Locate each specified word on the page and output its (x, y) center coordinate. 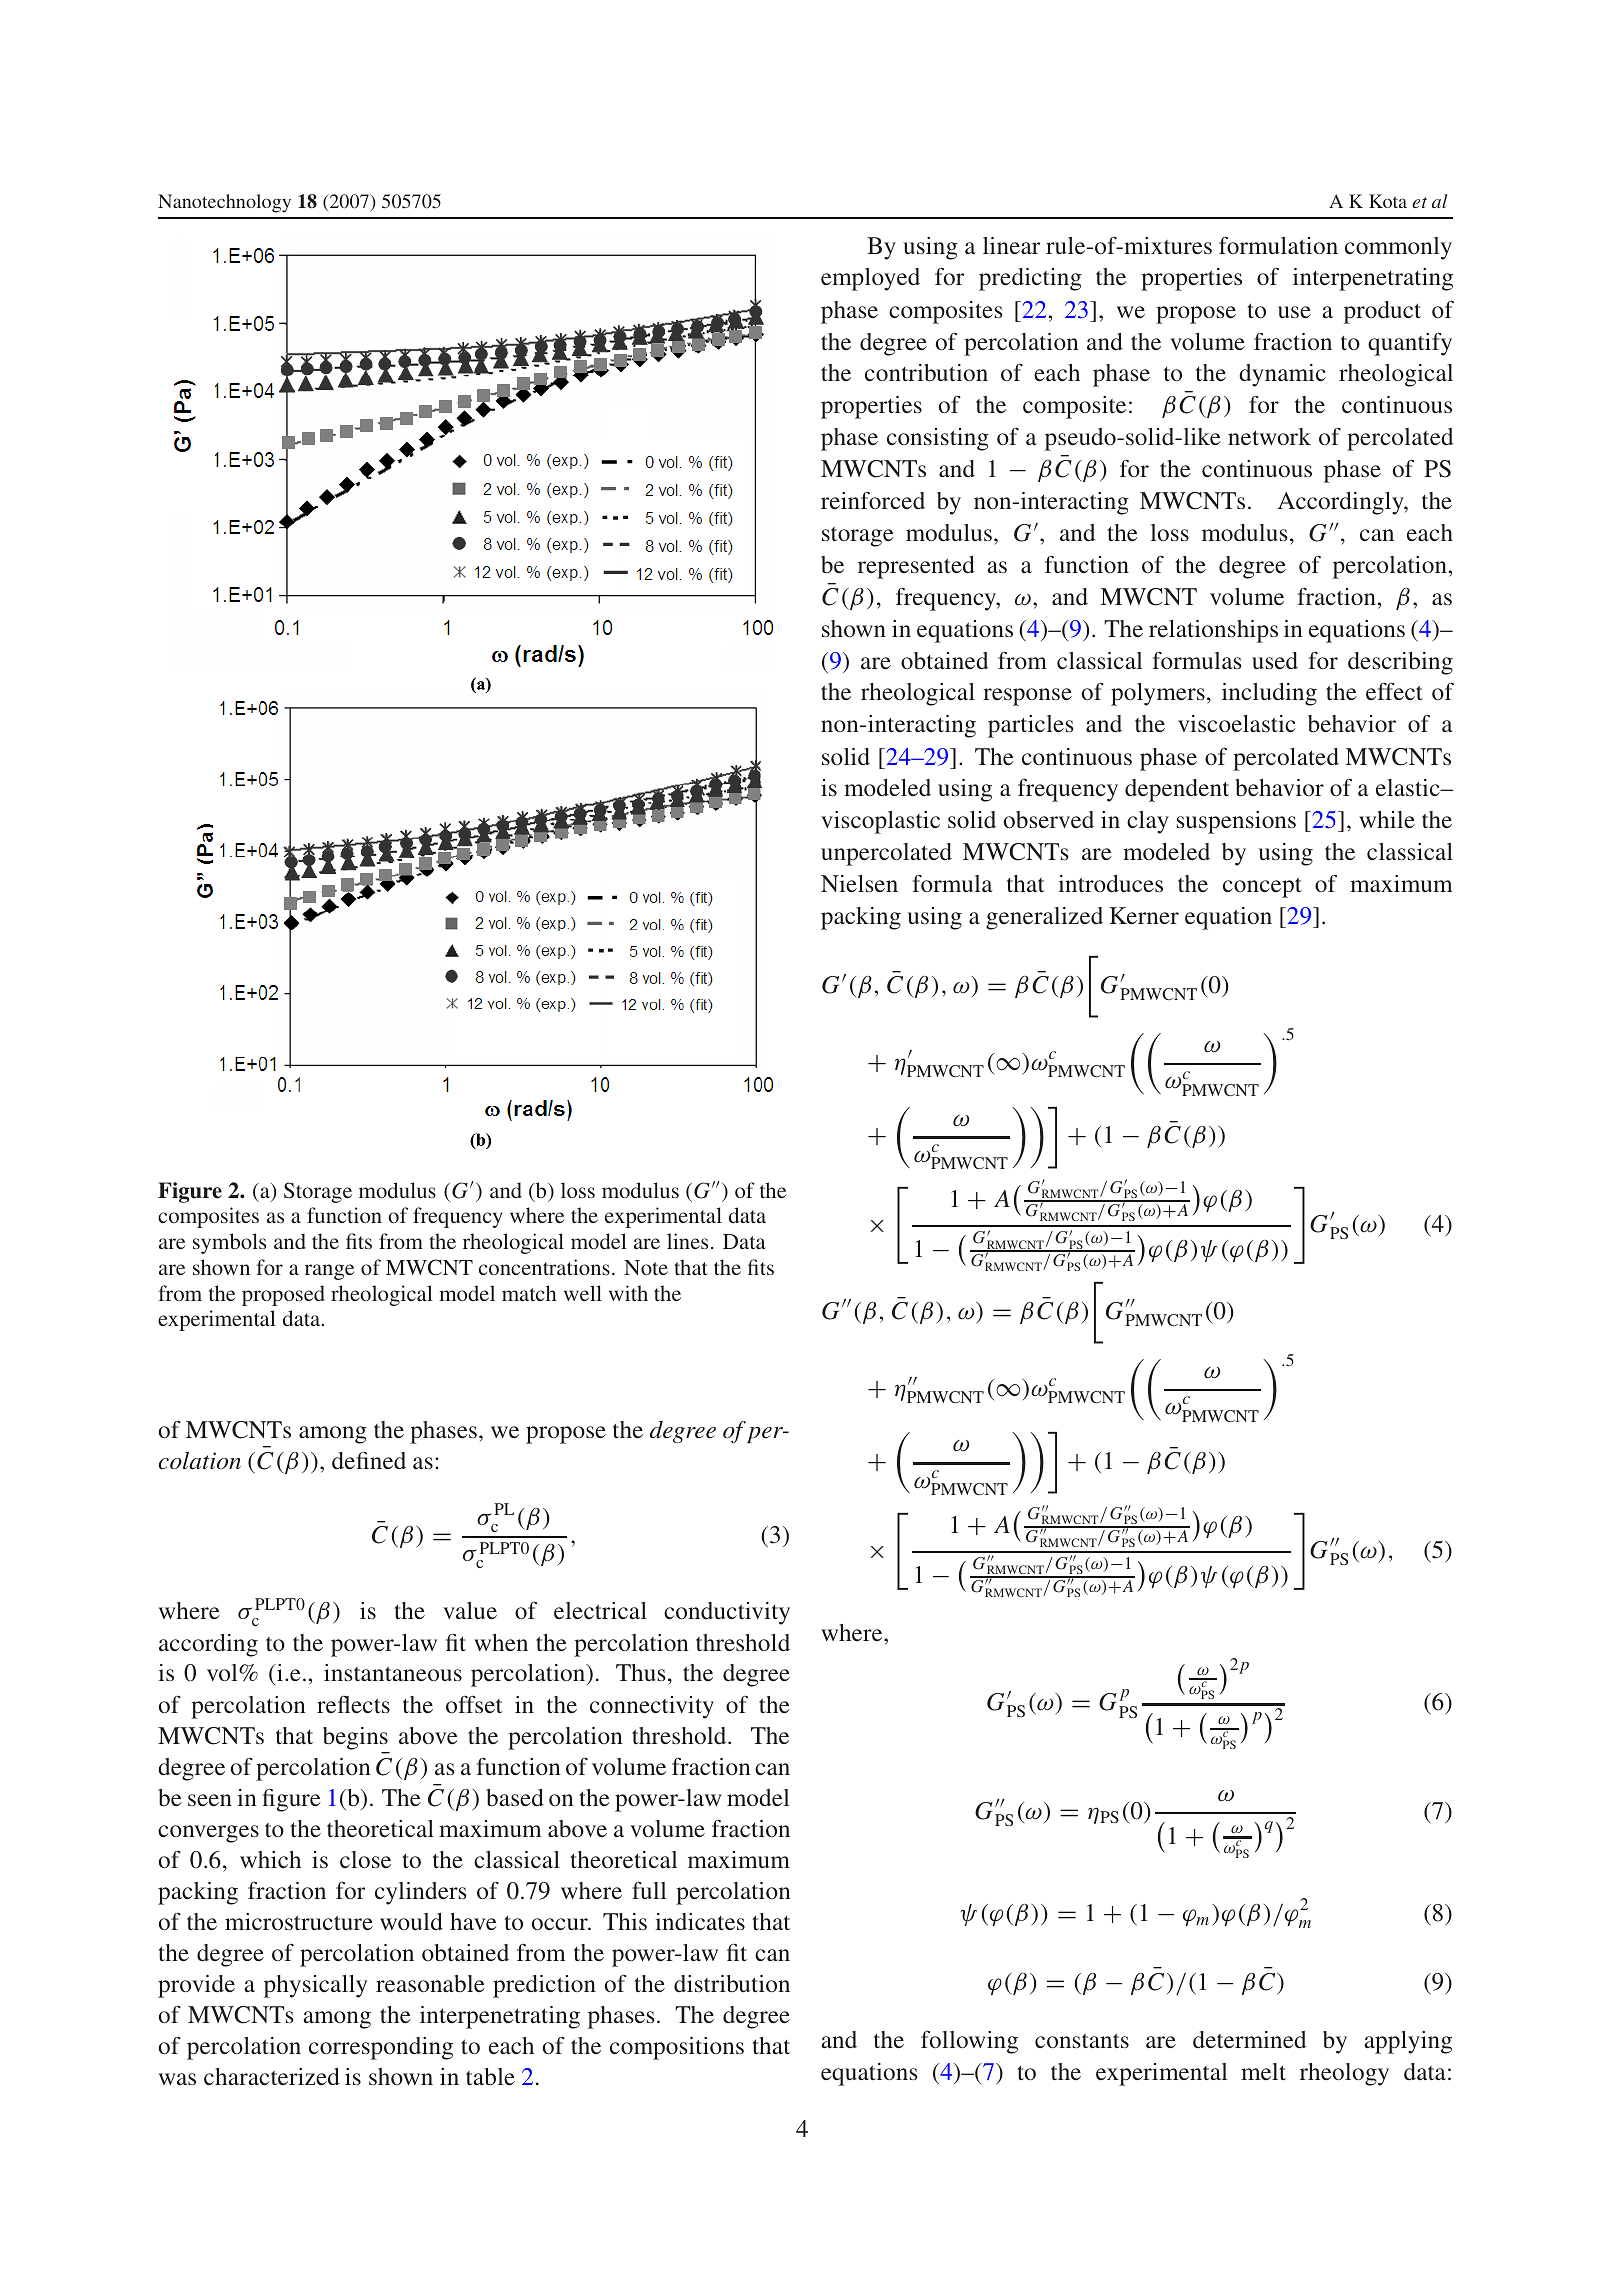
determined (1249, 2039)
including (1269, 694)
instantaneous (393, 1672)
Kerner (1144, 915)
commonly (1398, 248)
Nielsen (859, 883)
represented (916, 567)
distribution (732, 1983)
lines (687, 1241)
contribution (926, 373)
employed (870, 279)
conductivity (727, 1613)
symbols (229, 1243)
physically (315, 1986)
